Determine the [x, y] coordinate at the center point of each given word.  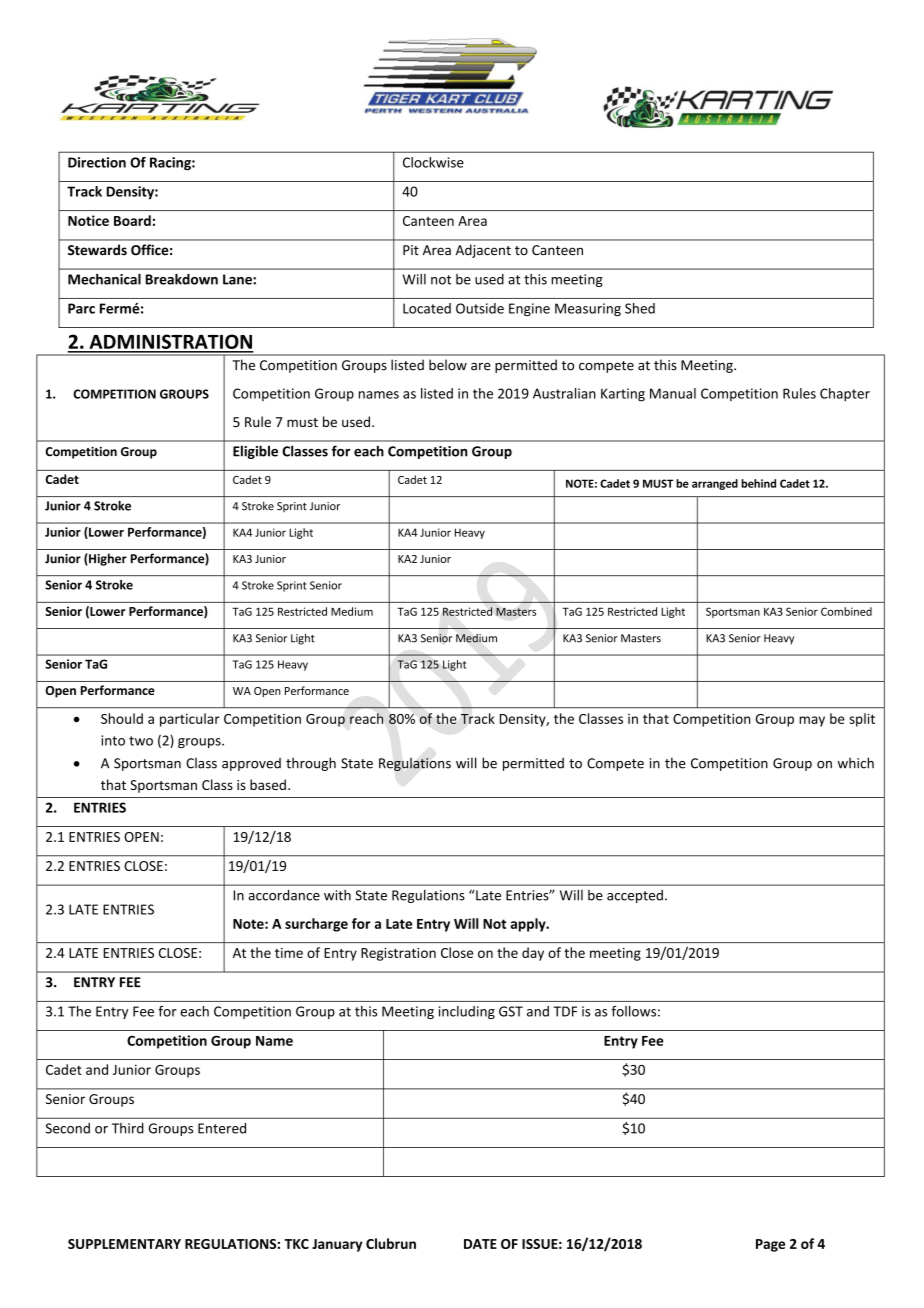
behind [758, 483]
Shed [640, 308]
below [448, 365]
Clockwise [433, 162]
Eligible [255, 452]
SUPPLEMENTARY [124, 1244]
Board [132, 220]
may [812, 721]
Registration [398, 954]
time [289, 953]
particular [190, 720]
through [311, 764]
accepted [635, 896]
